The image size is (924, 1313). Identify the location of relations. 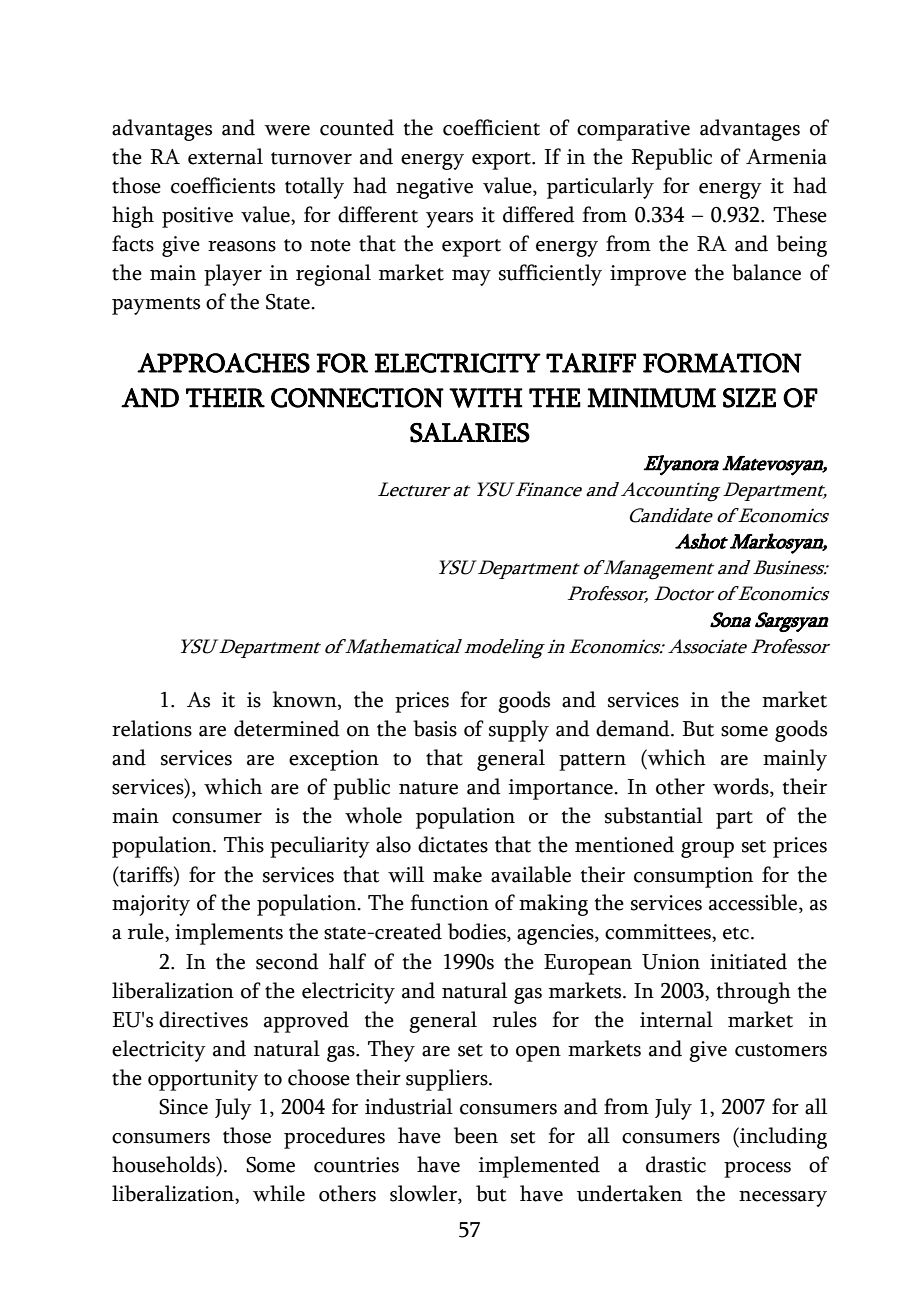
(152, 728).
